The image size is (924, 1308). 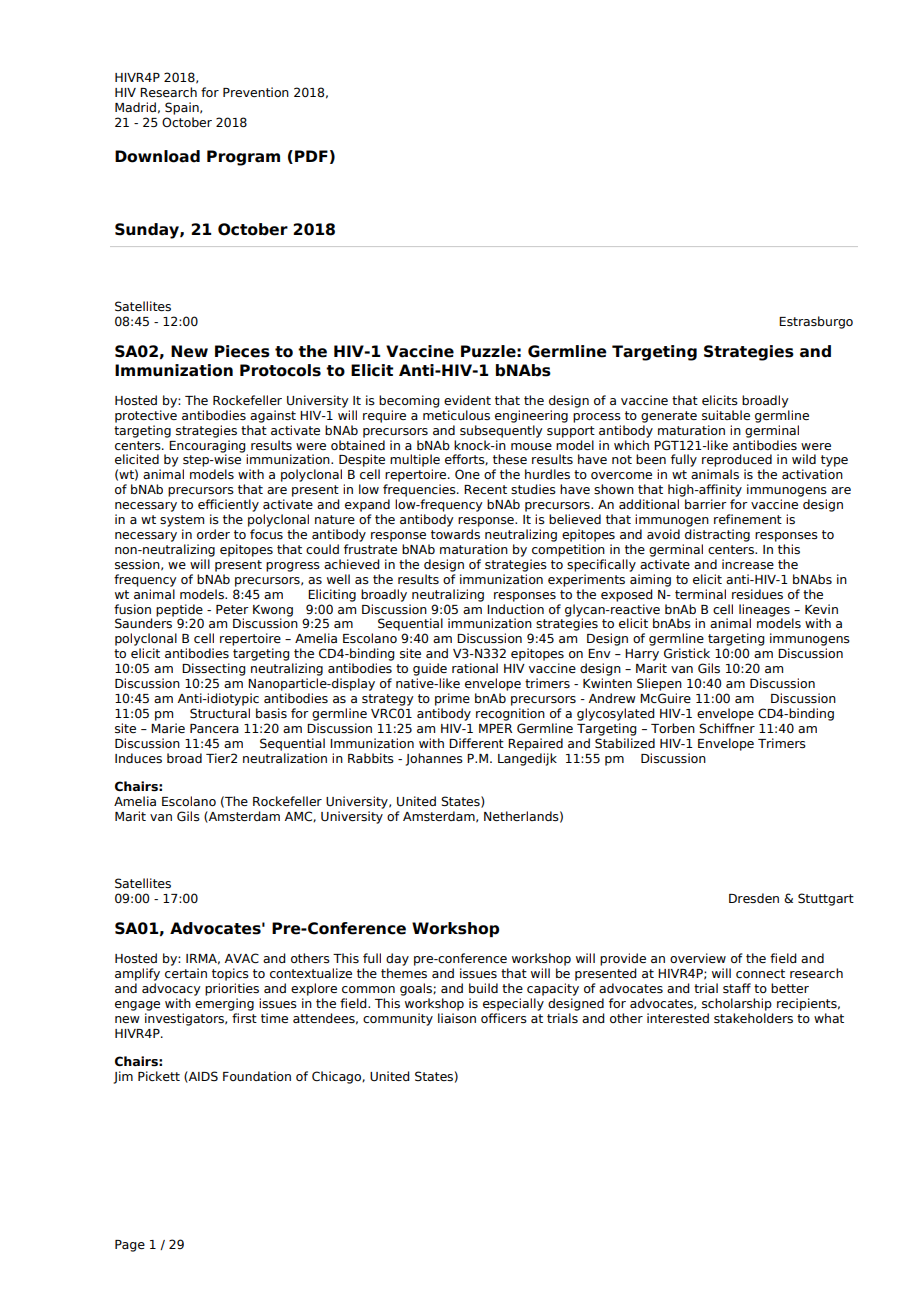 I want to click on officers, so click(x=504, y=1018).
